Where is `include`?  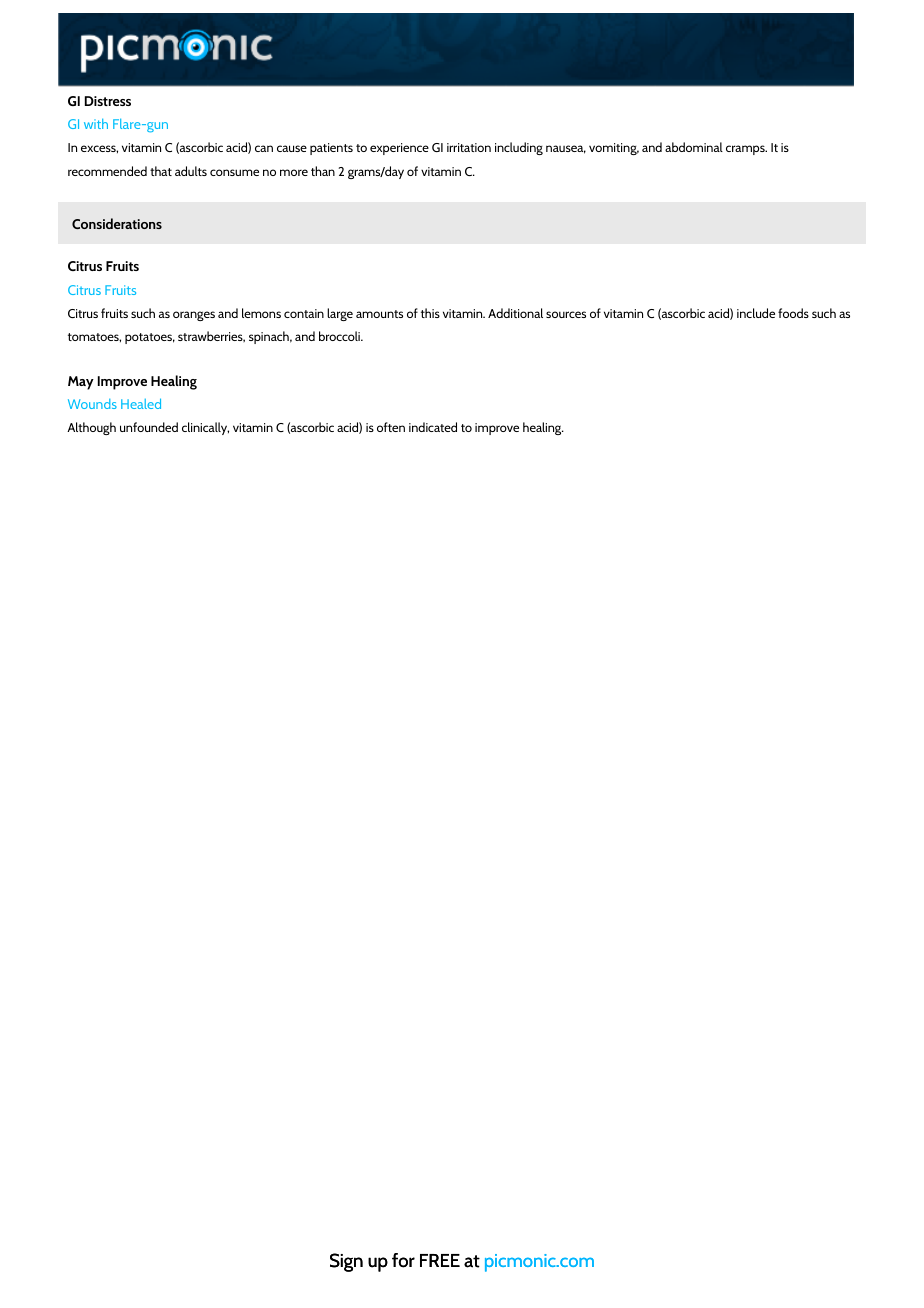 include is located at coordinates (756, 313).
